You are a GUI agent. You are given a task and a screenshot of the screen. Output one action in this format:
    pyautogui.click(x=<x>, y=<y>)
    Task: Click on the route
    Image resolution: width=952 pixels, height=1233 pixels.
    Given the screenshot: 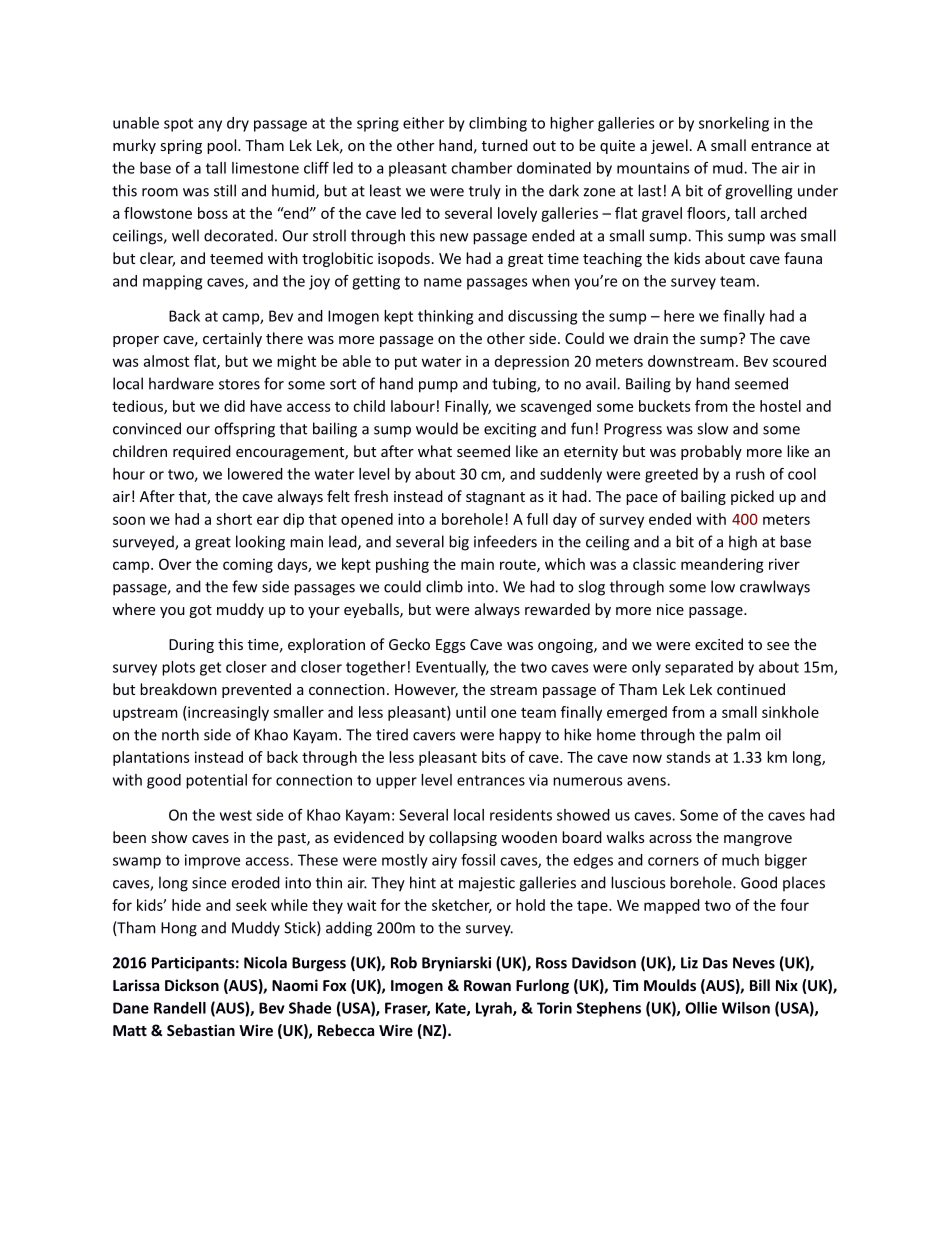 What is the action you would take?
    pyautogui.click(x=519, y=565)
